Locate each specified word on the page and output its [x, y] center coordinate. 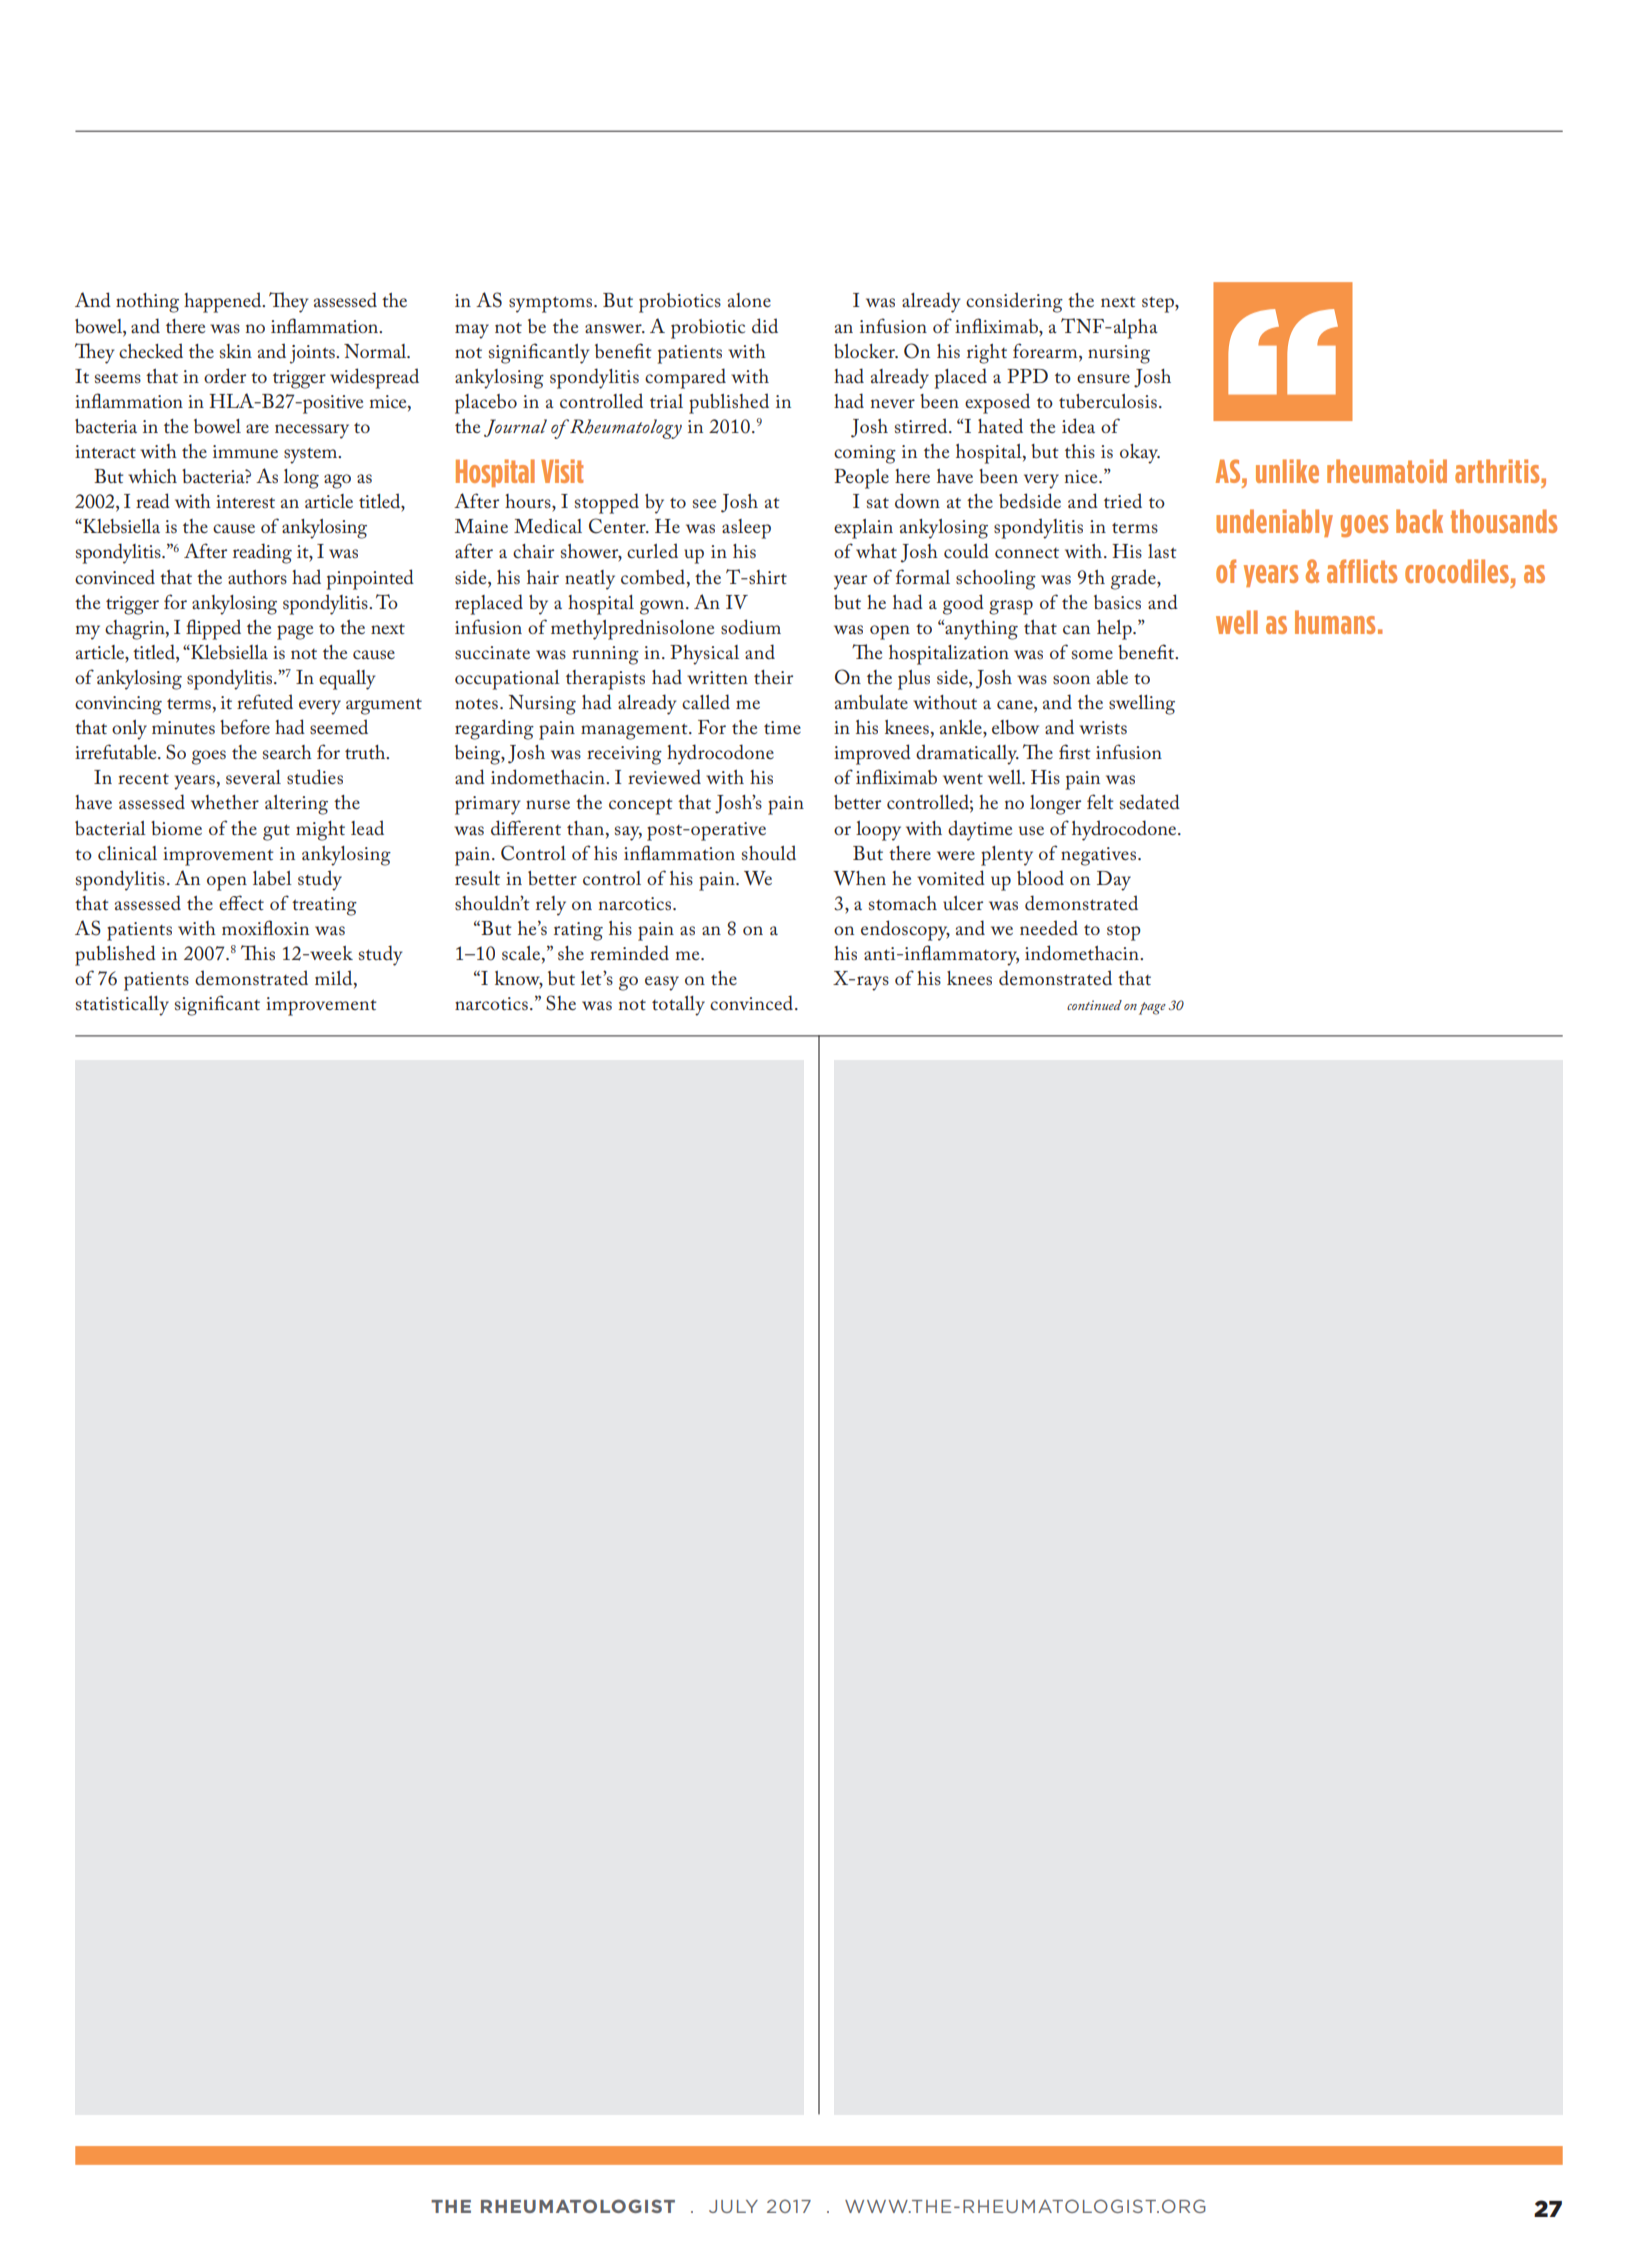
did [765, 326]
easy [662, 983]
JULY [733, 2206]
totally [678, 1006]
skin [236, 351]
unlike [1287, 471]
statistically [122, 1006]
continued [1094, 1005]
